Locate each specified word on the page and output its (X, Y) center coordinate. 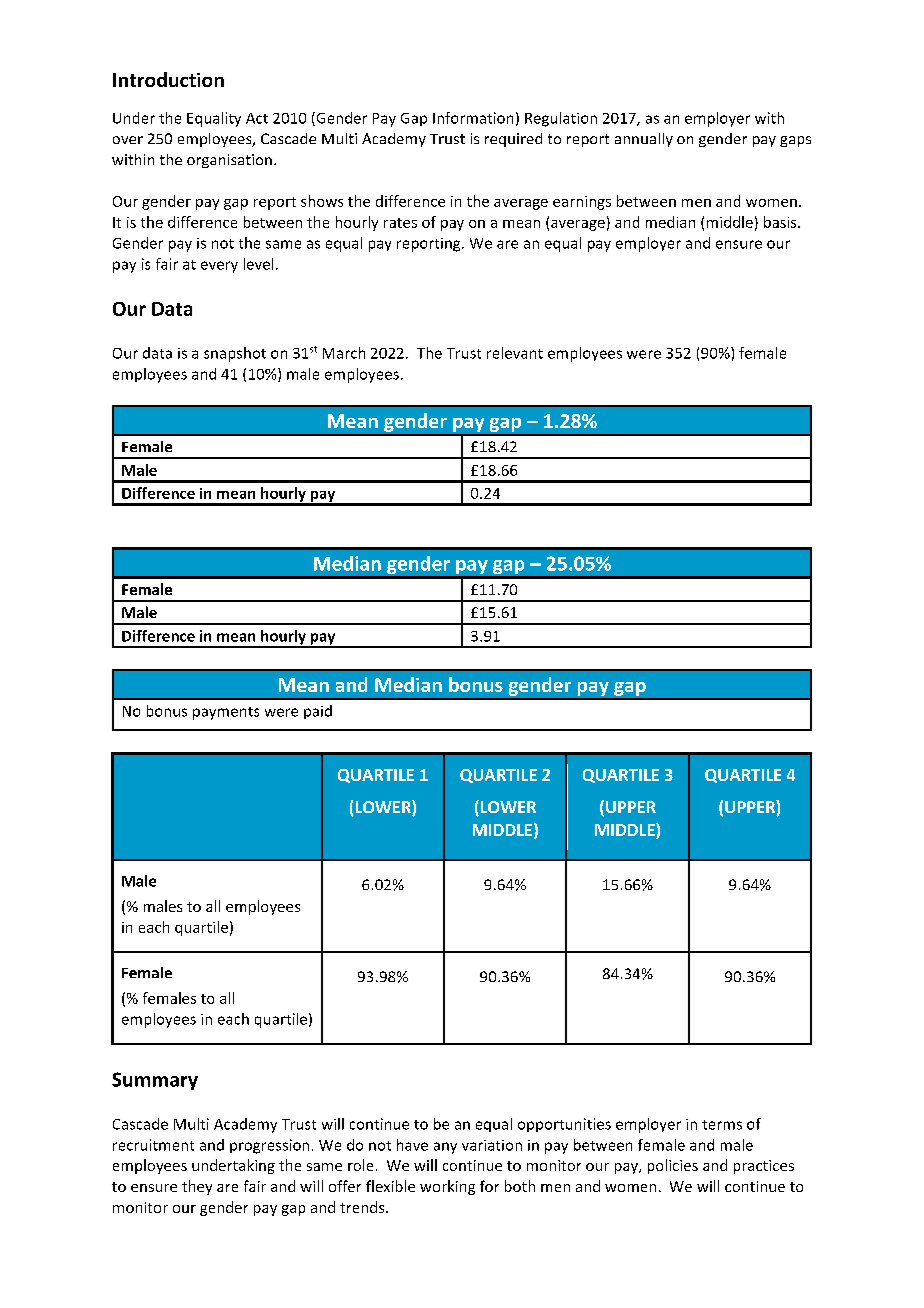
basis (781, 222)
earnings (582, 203)
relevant (515, 353)
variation (492, 1145)
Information (473, 118)
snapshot (235, 354)
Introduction (168, 79)
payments (226, 713)
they (197, 1187)
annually (644, 140)
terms (722, 1125)
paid (318, 712)
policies (673, 1166)
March (344, 353)
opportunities (564, 1125)
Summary (155, 1081)
